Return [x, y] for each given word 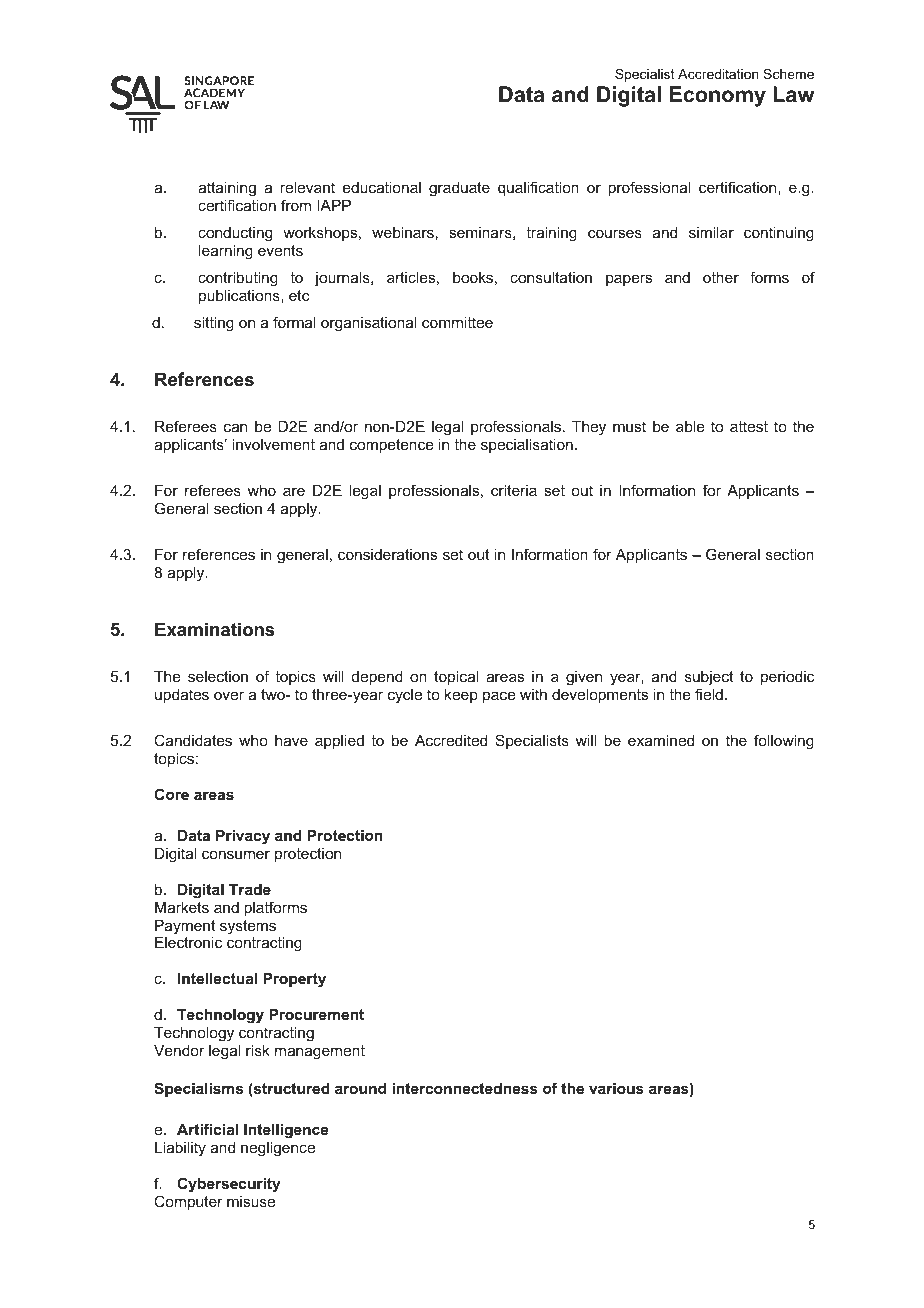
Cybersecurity [229, 1185]
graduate [459, 189]
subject [709, 678]
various [616, 1088]
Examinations [214, 629]
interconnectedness [465, 1088]
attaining [227, 189]
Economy [718, 96]
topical [456, 678]
